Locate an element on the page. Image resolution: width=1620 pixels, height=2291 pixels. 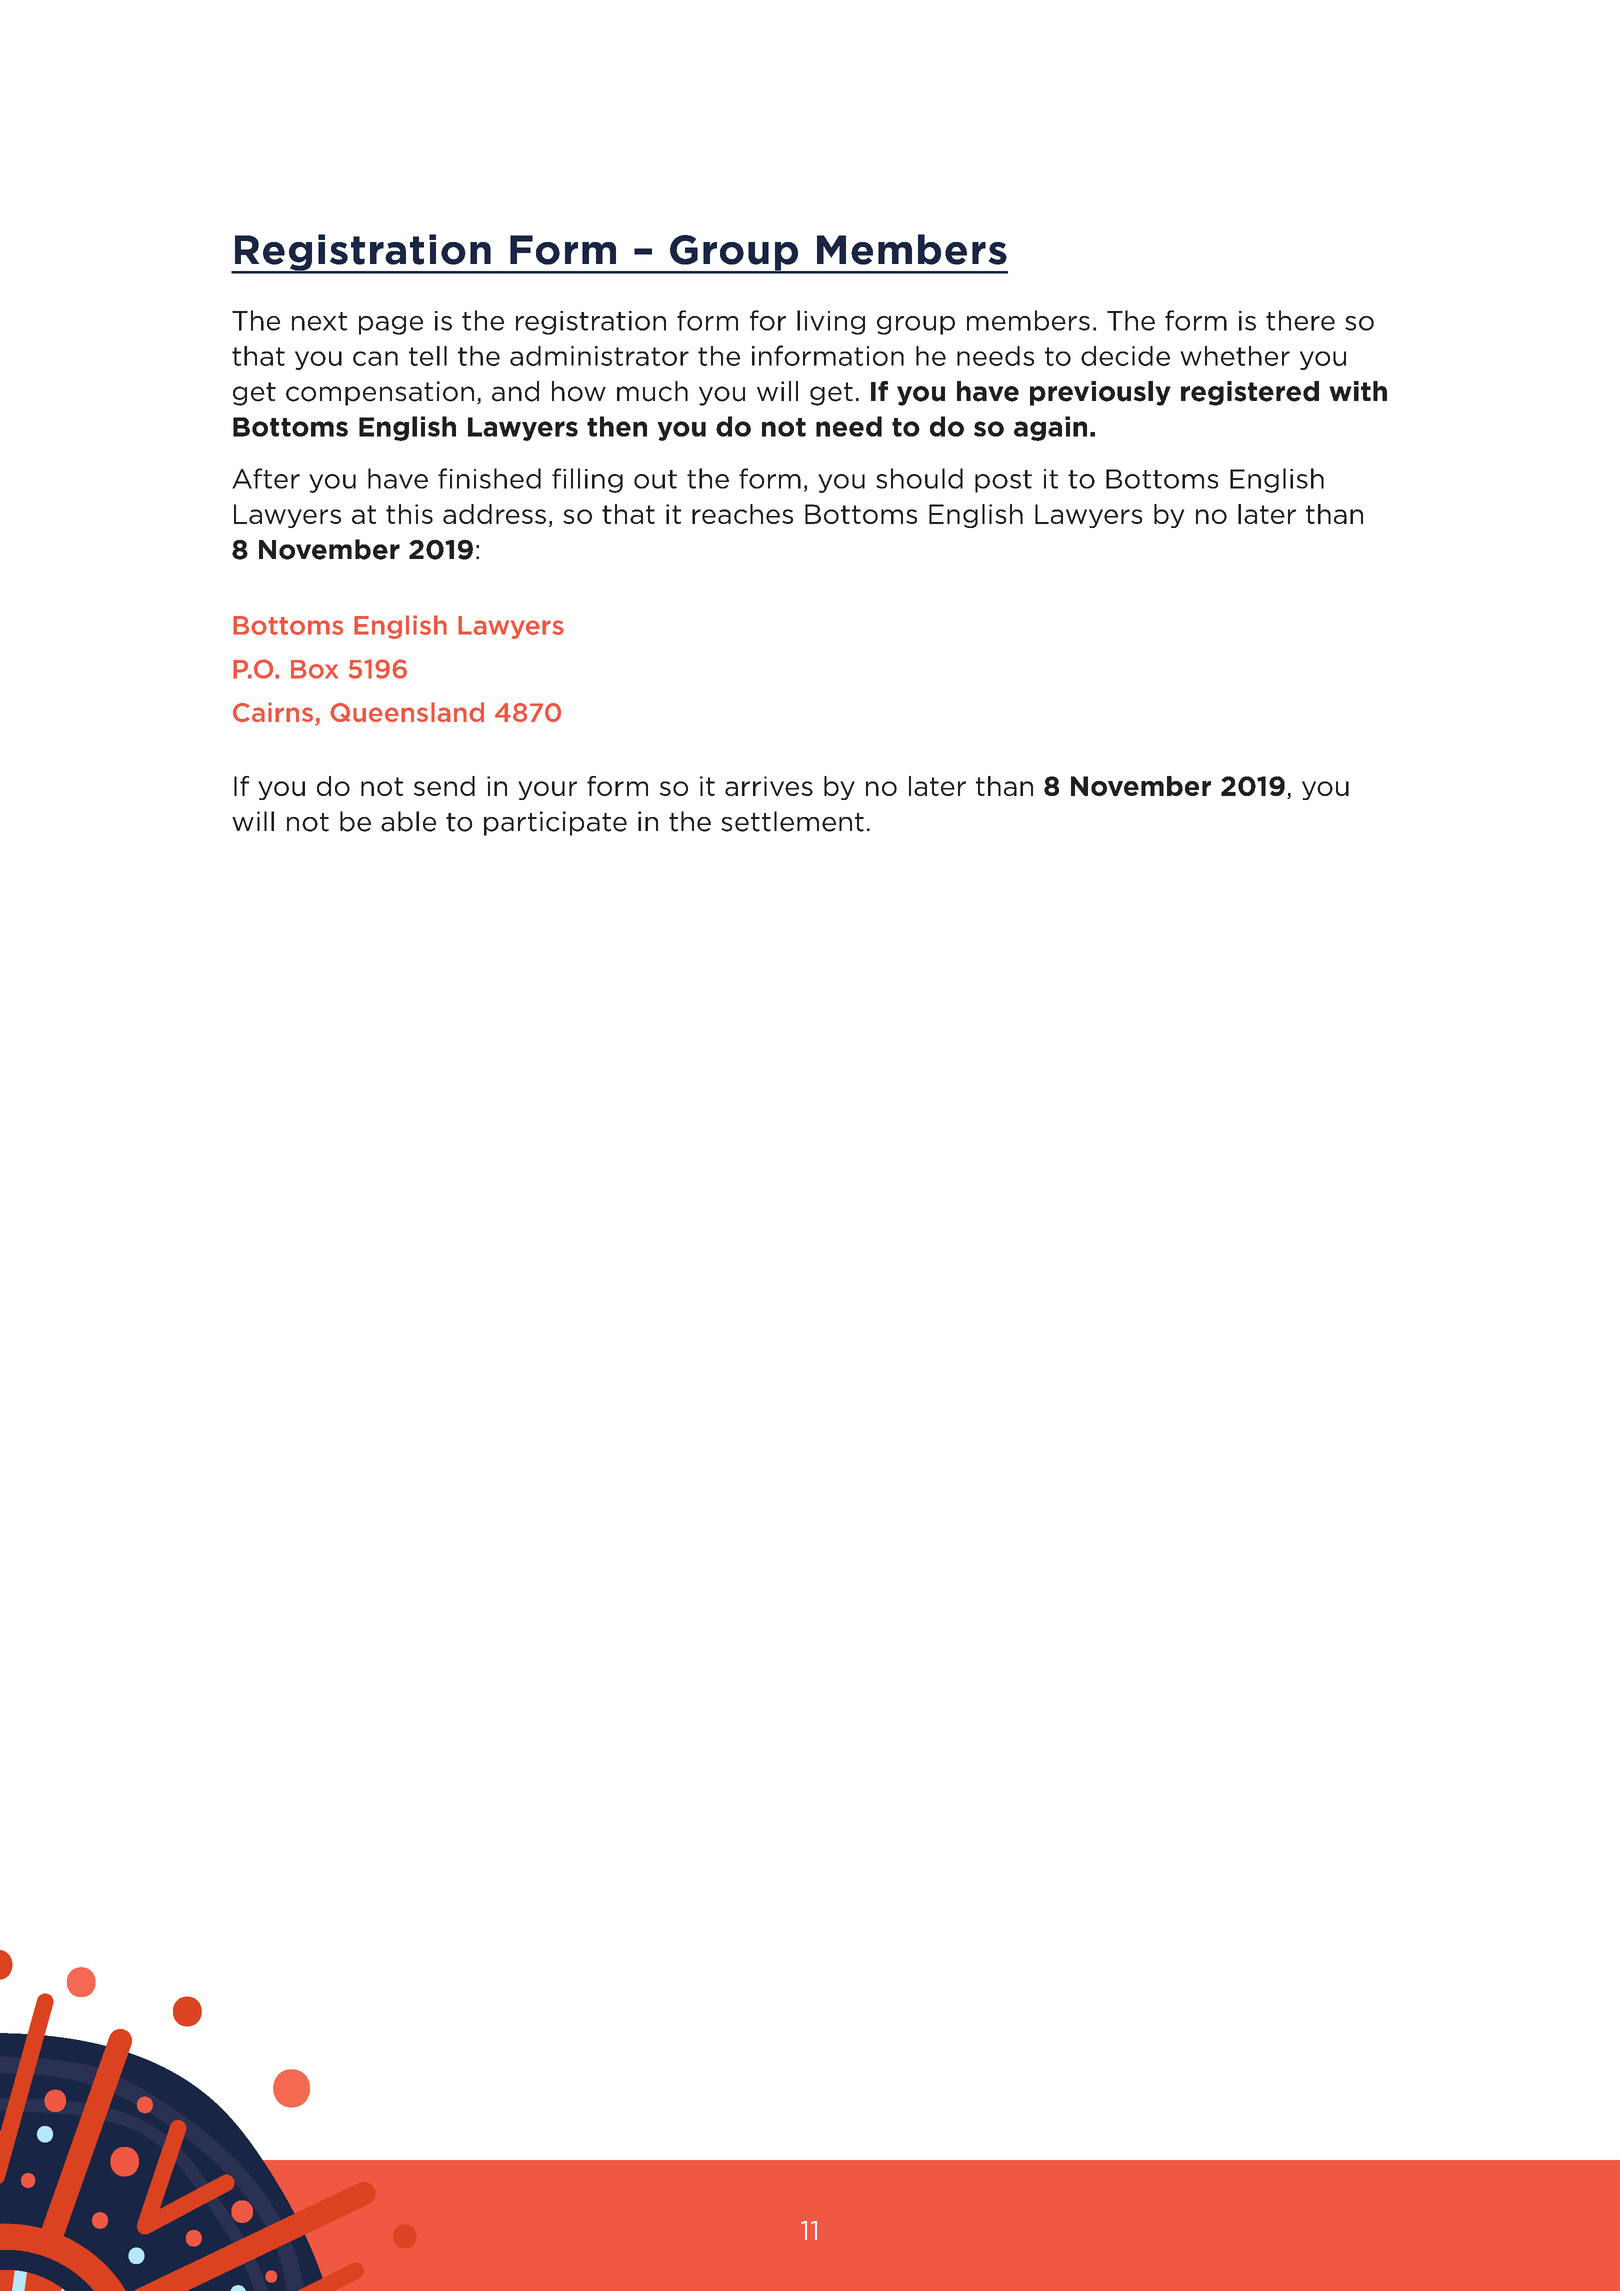
whether is located at coordinates (1235, 356).
